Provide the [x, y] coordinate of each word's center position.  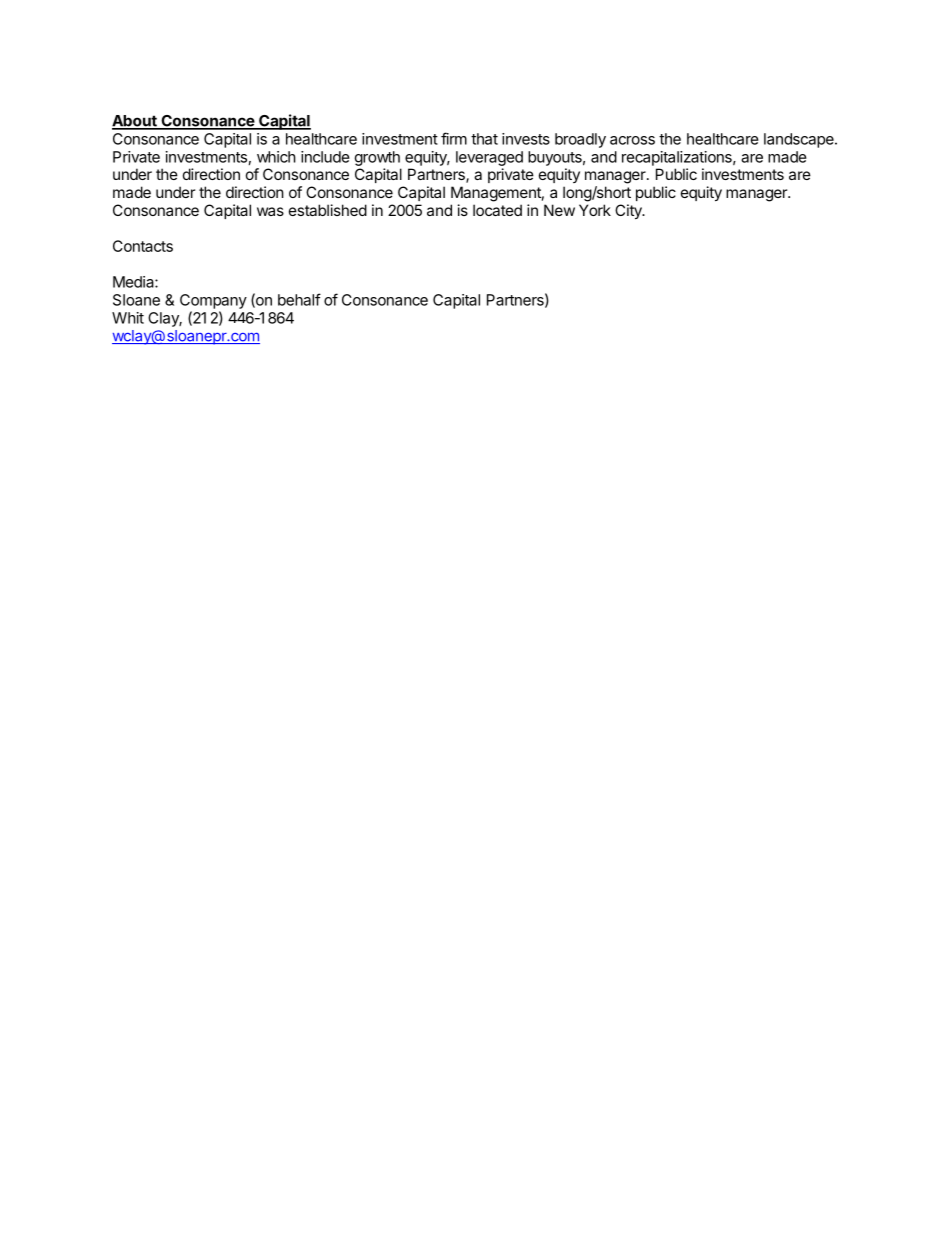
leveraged [489, 158]
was [270, 211]
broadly [580, 140]
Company [213, 301]
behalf [299, 299]
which [276, 157]
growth [377, 158]
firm [454, 138]
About [135, 122]
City [629, 211]
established [328, 210]
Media [134, 282]
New [559, 210]
